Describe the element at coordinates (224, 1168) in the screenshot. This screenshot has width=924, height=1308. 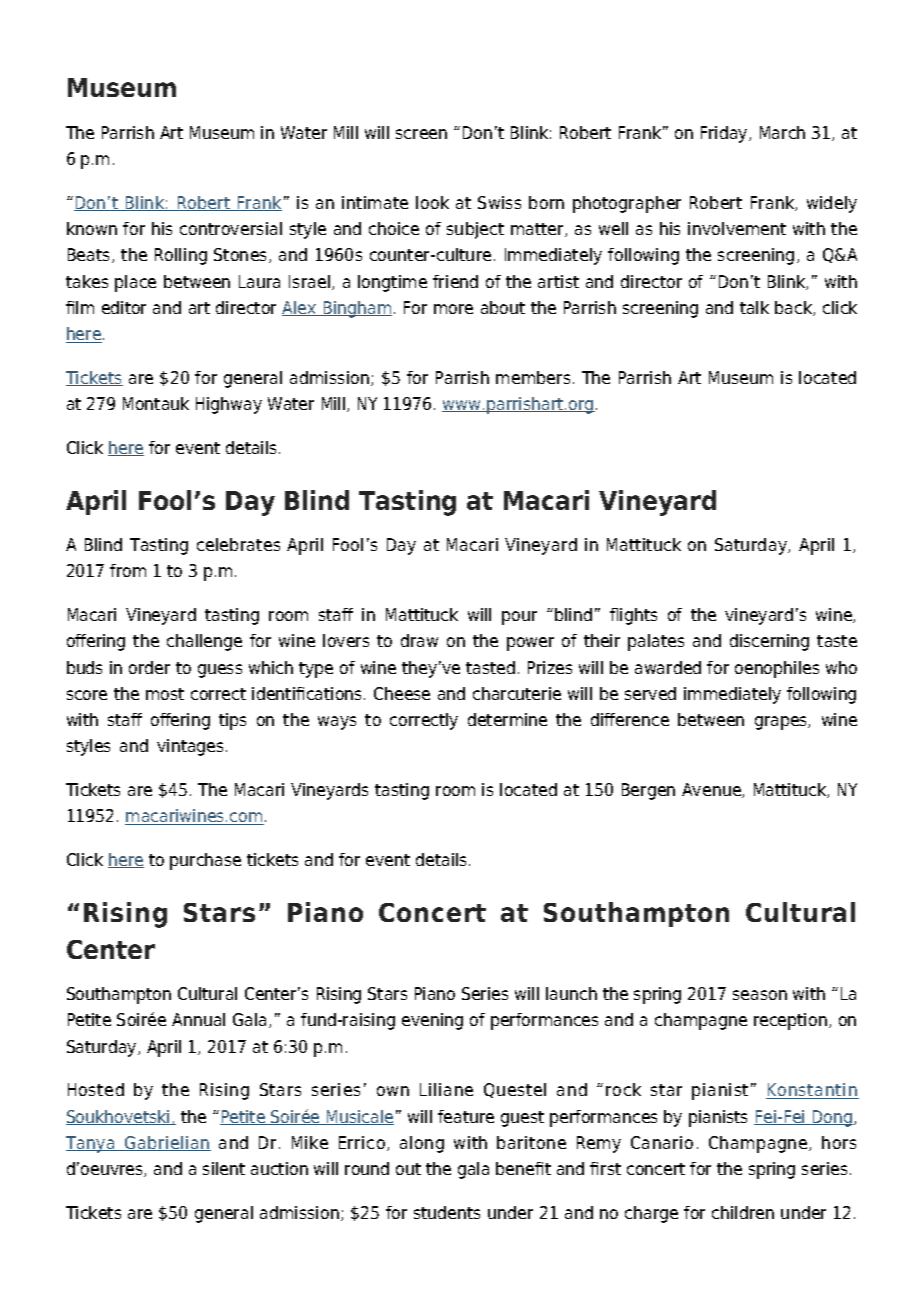
I see `silent` at that location.
